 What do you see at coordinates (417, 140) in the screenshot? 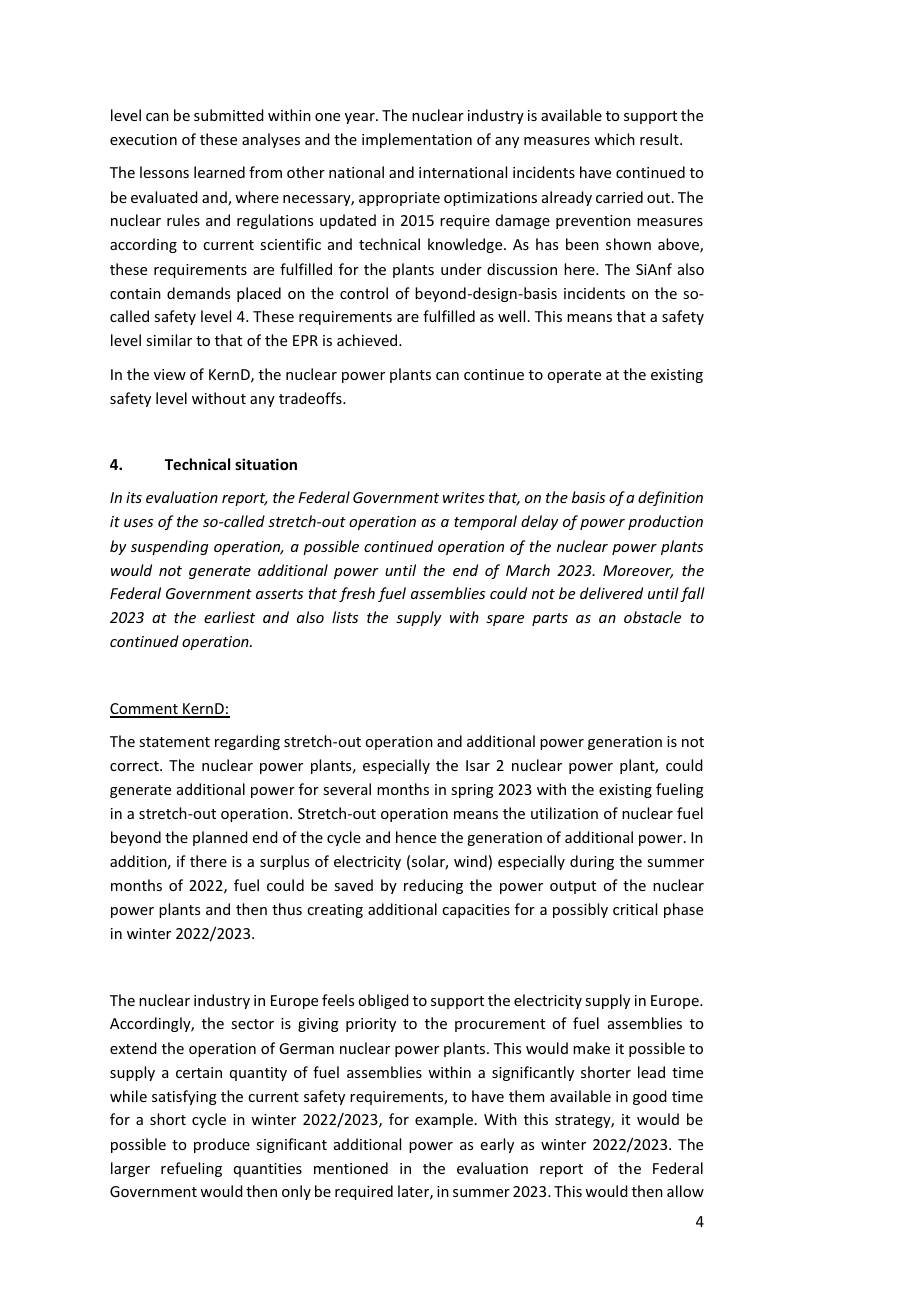
I see `implementation` at bounding box center [417, 140].
